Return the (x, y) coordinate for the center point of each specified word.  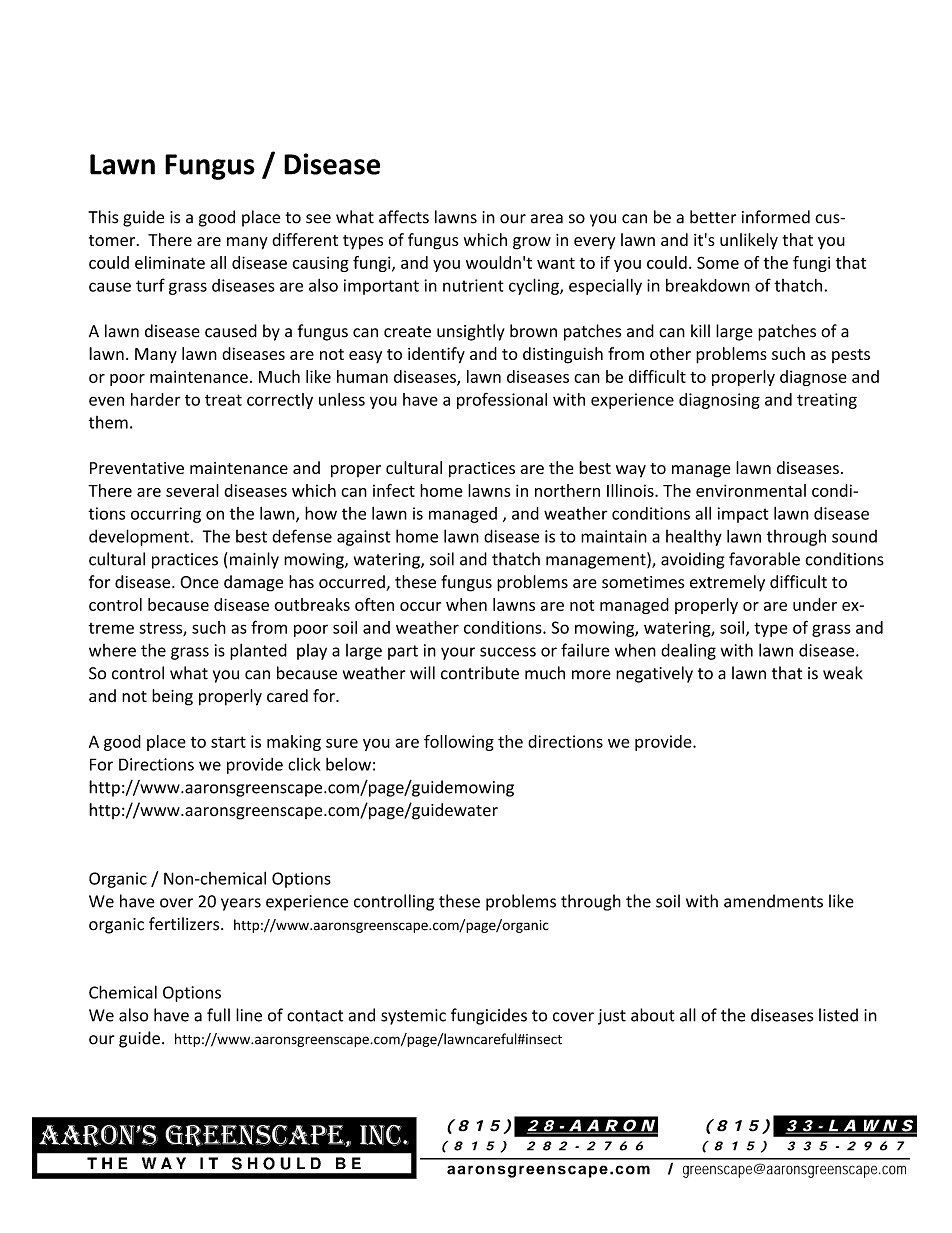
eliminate (170, 262)
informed (776, 217)
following (459, 743)
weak (843, 673)
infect (394, 490)
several (192, 490)
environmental (751, 490)
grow (532, 243)
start (228, 742)
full (218, 1015)
